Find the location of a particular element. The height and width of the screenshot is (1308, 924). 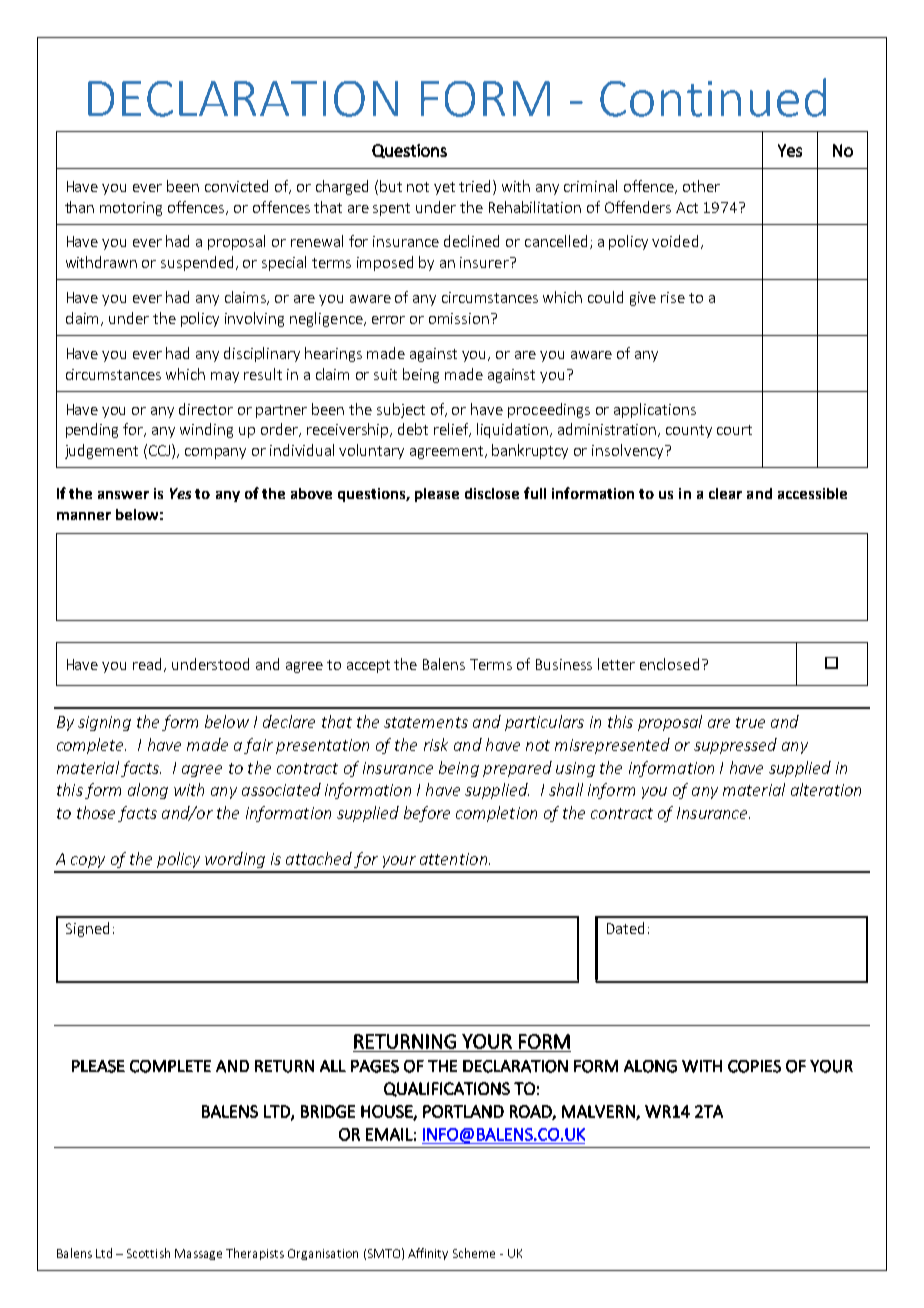

statements is located at coordinates (426, 722).
